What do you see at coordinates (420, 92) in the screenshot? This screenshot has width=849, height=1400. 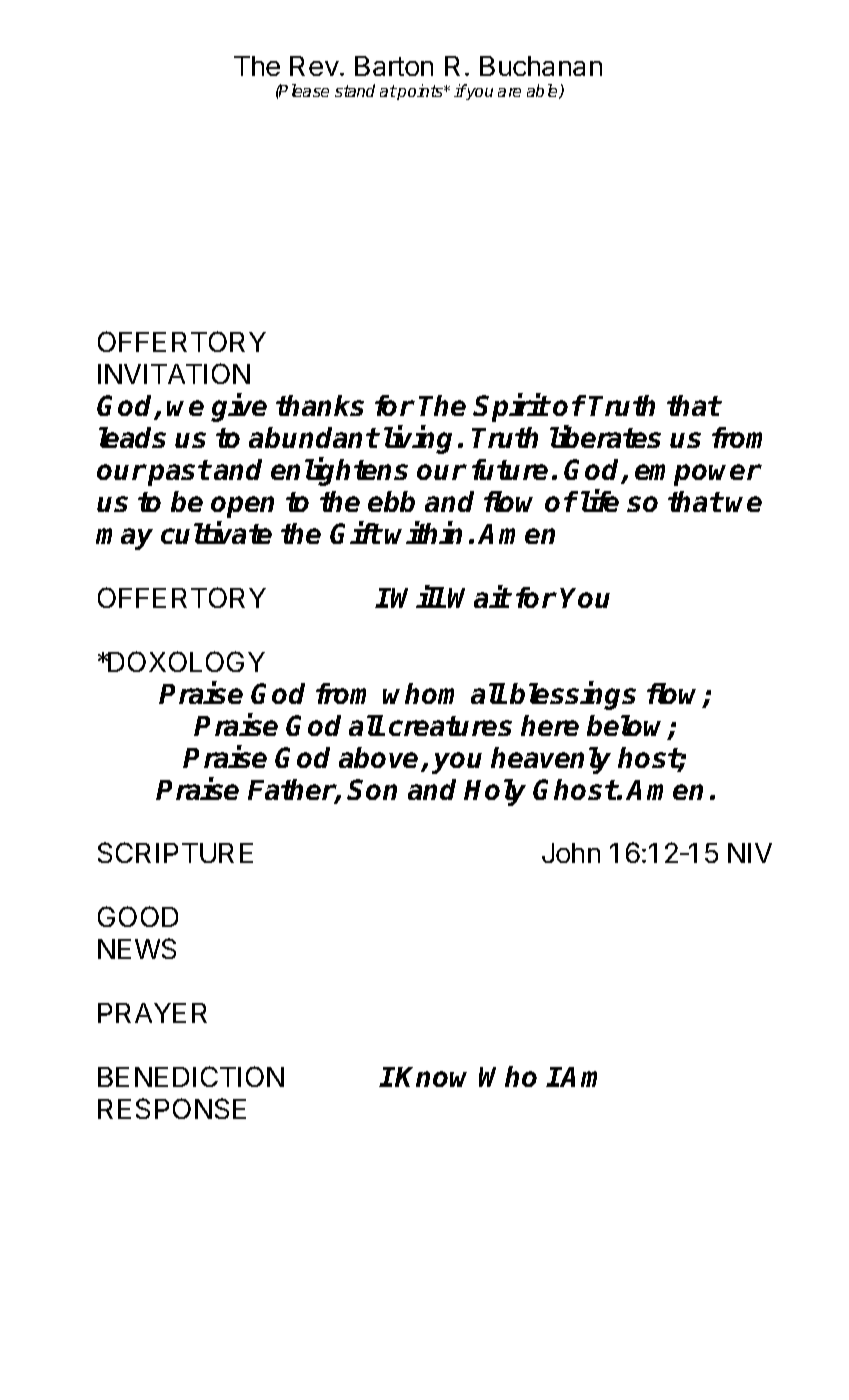 I see `points` at bounding box center [420, 92].
